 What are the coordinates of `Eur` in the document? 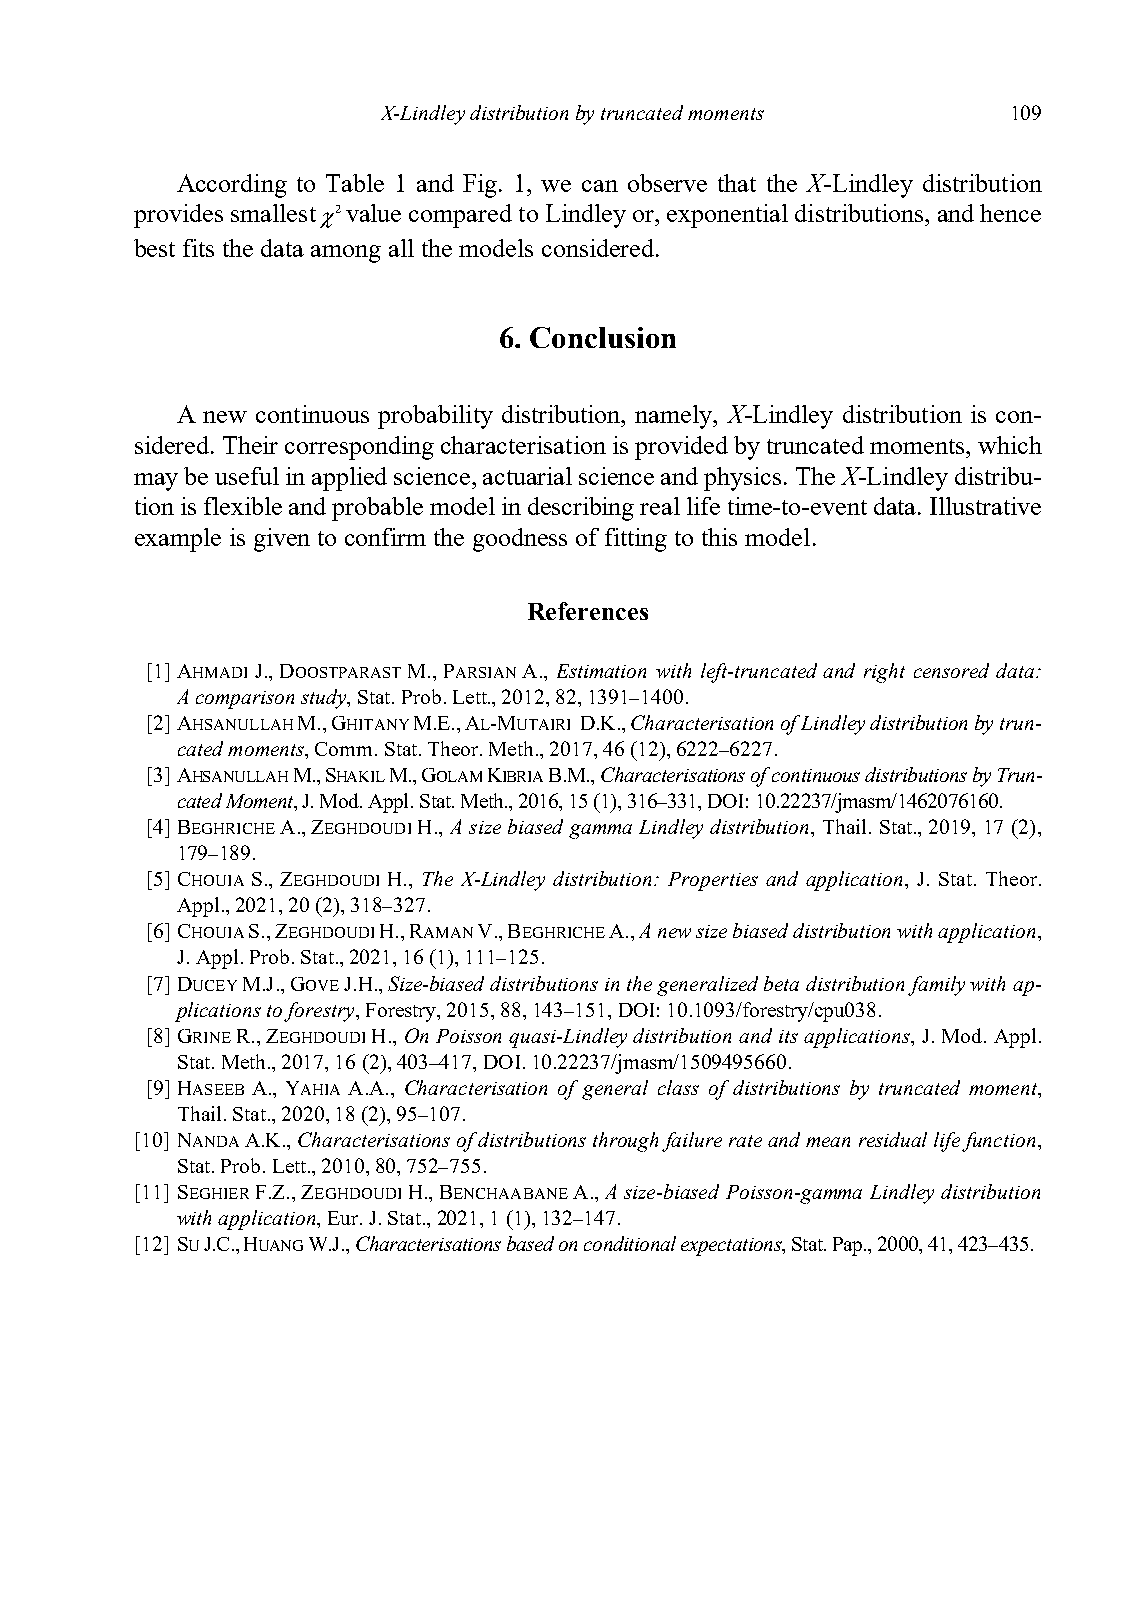 It's located at (343, 1218).
